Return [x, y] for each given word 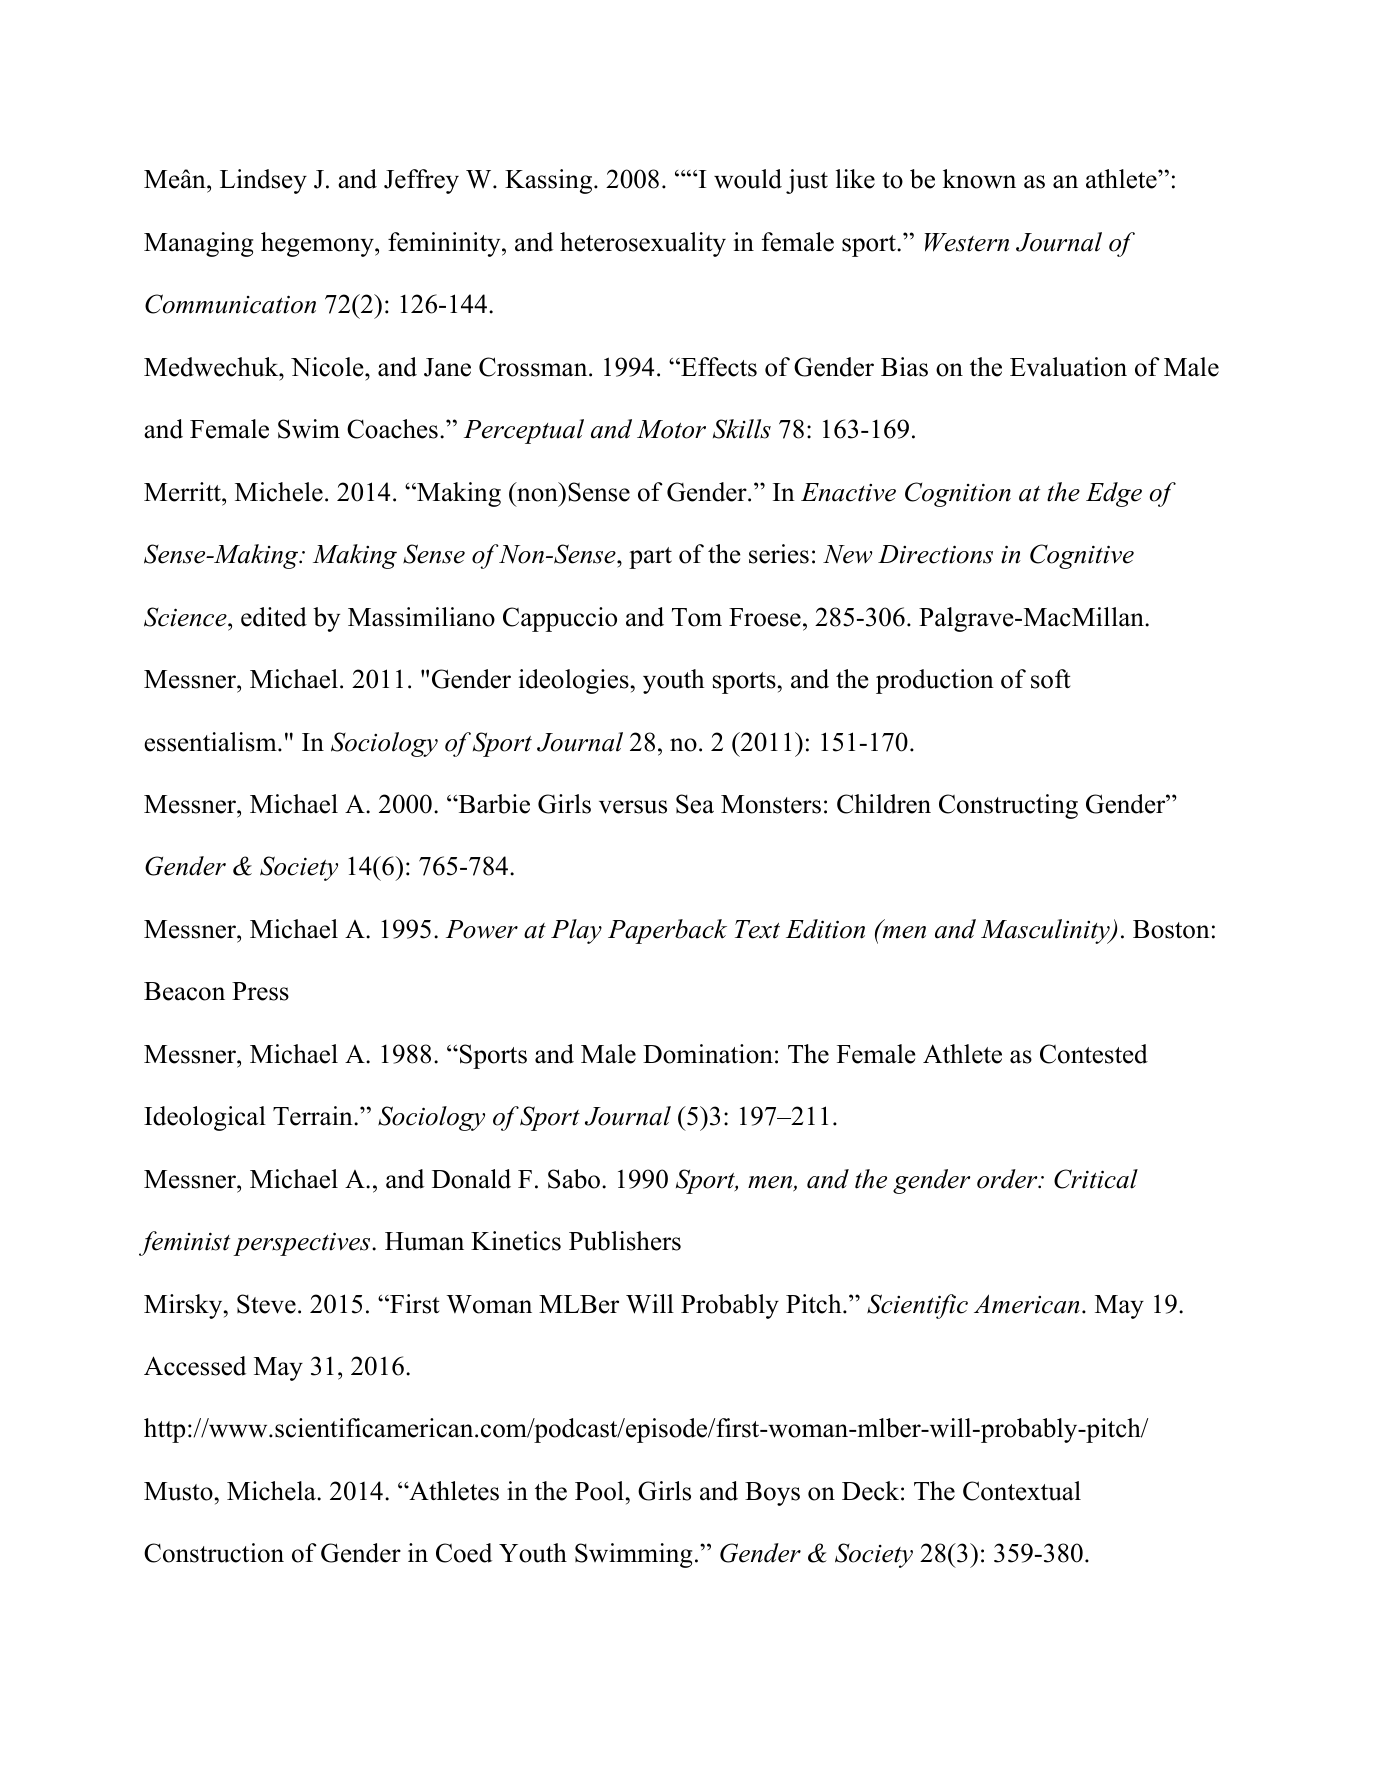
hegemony [318, 244]
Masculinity [1046, 931]
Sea [695, 804]
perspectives [303, 1244]
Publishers [625, 1241]
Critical [1096, 1179]
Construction [214, 1553]
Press [260, 991]
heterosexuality [643, 244]
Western [966, 242]
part [650, 558]
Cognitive [1082, 556]
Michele [279, 492]
